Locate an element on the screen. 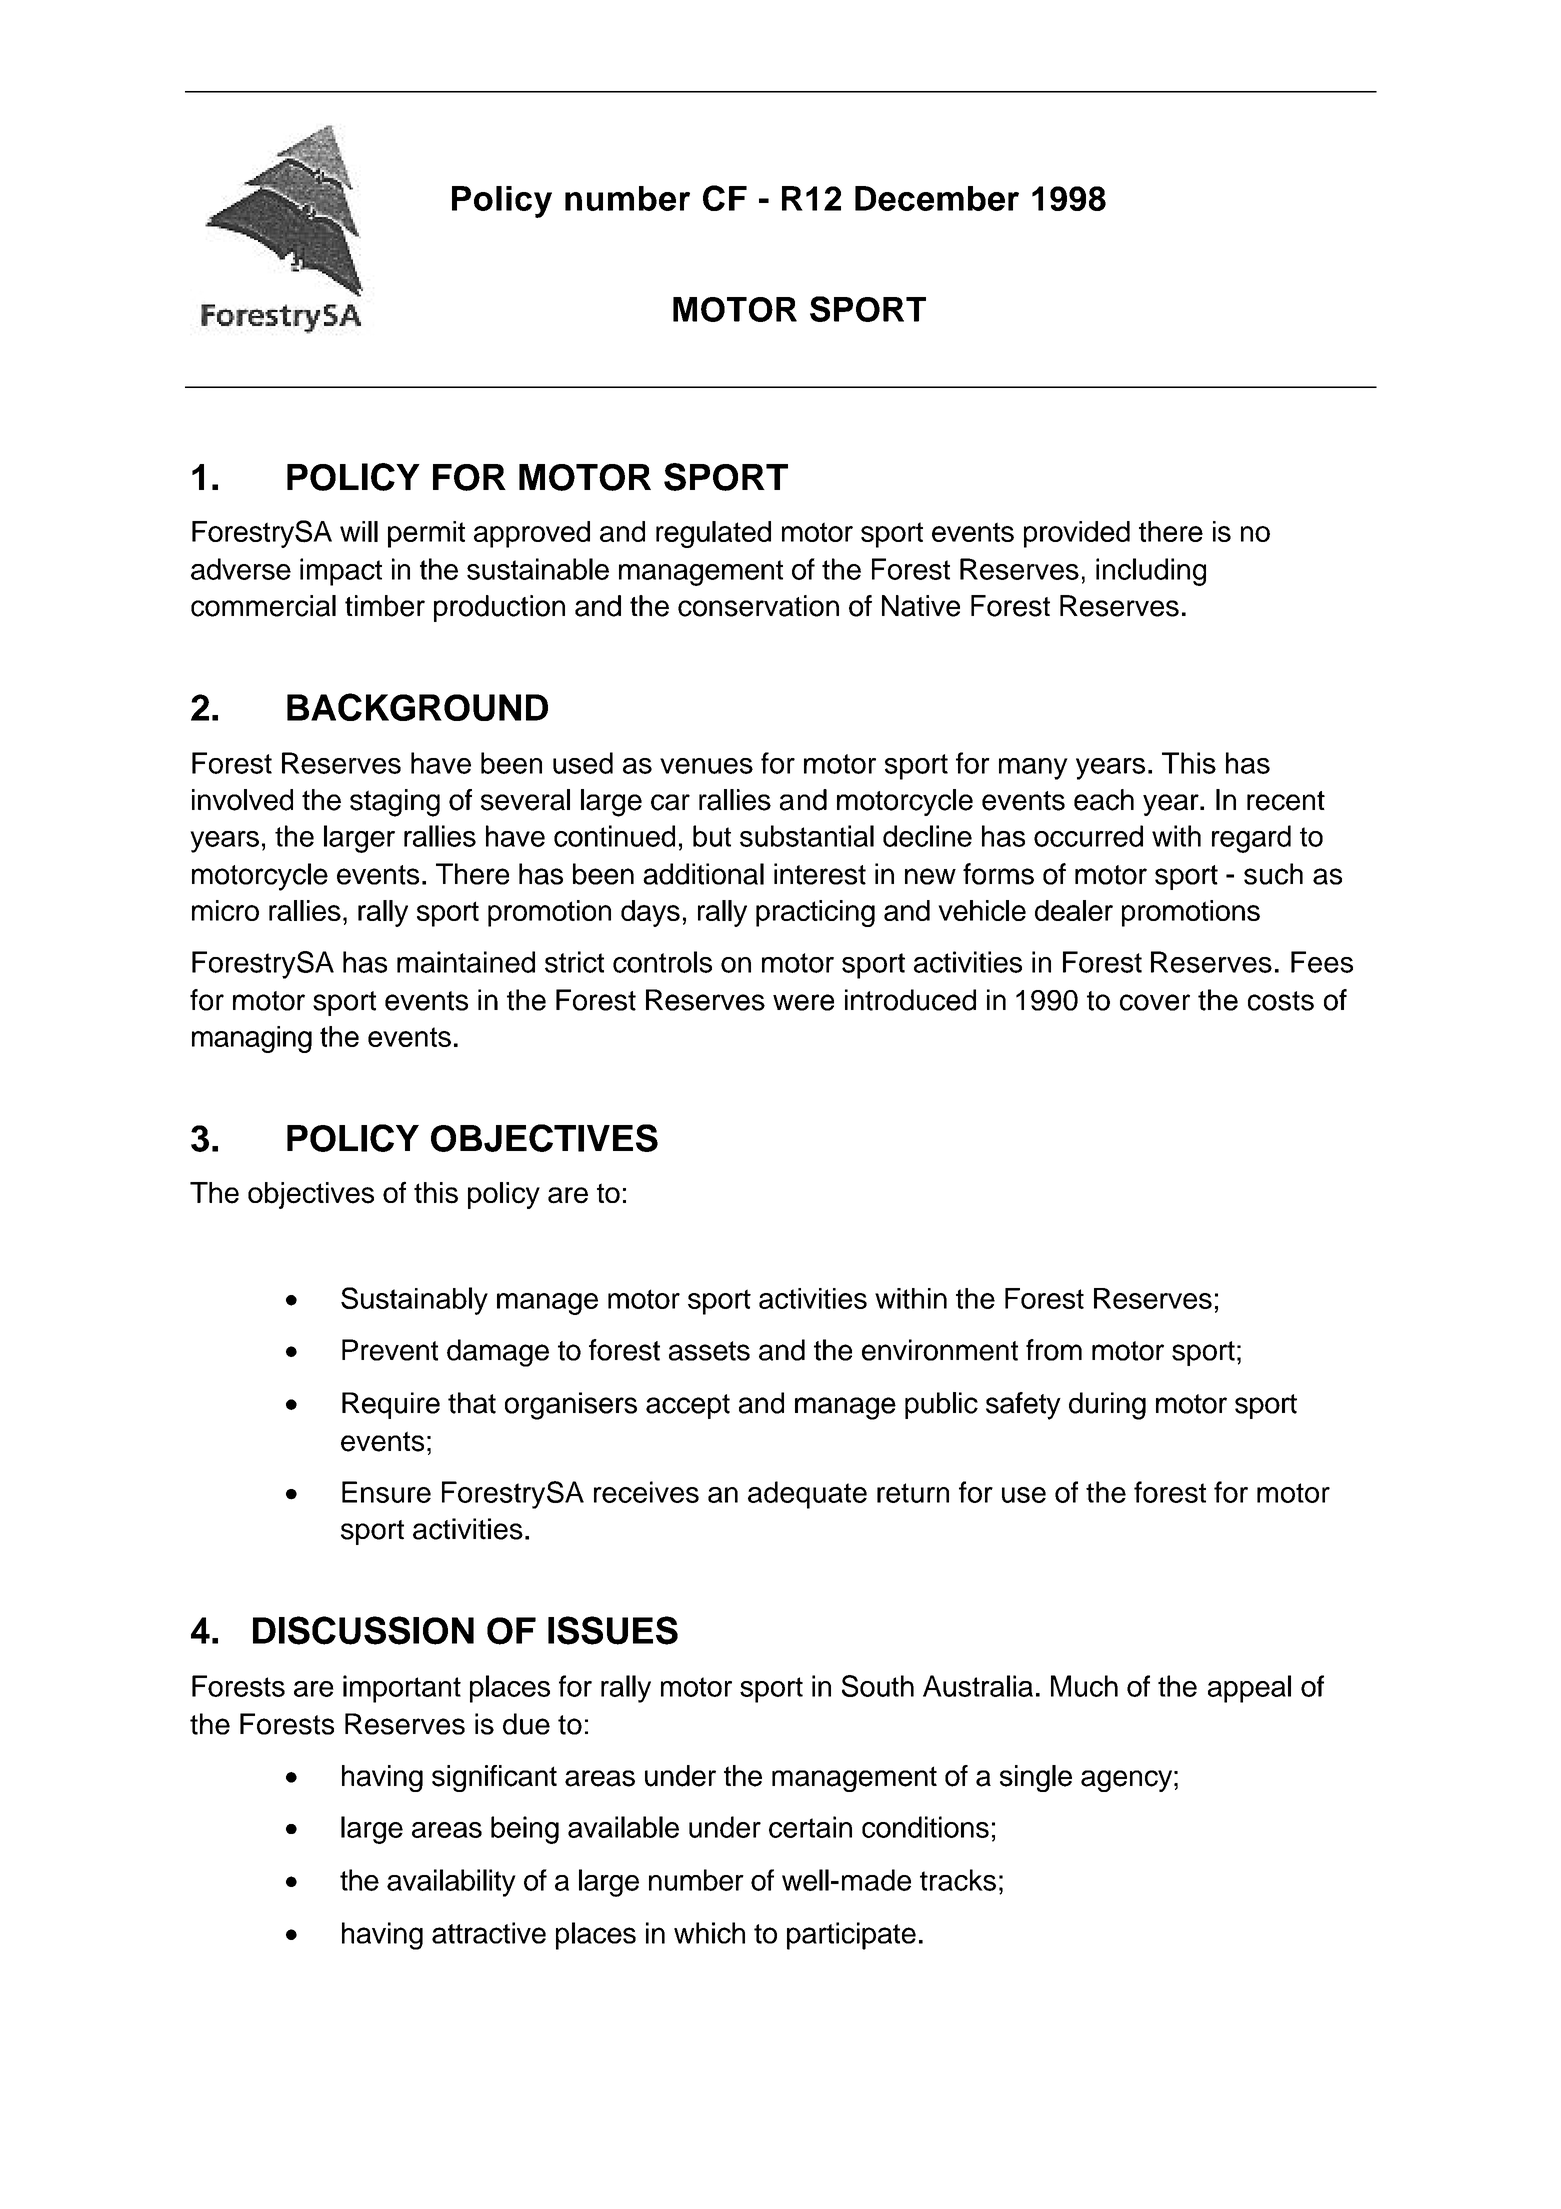 The width and height of the screenshot is (1561, 2209). provided is located at coordinates (1077, 534).
